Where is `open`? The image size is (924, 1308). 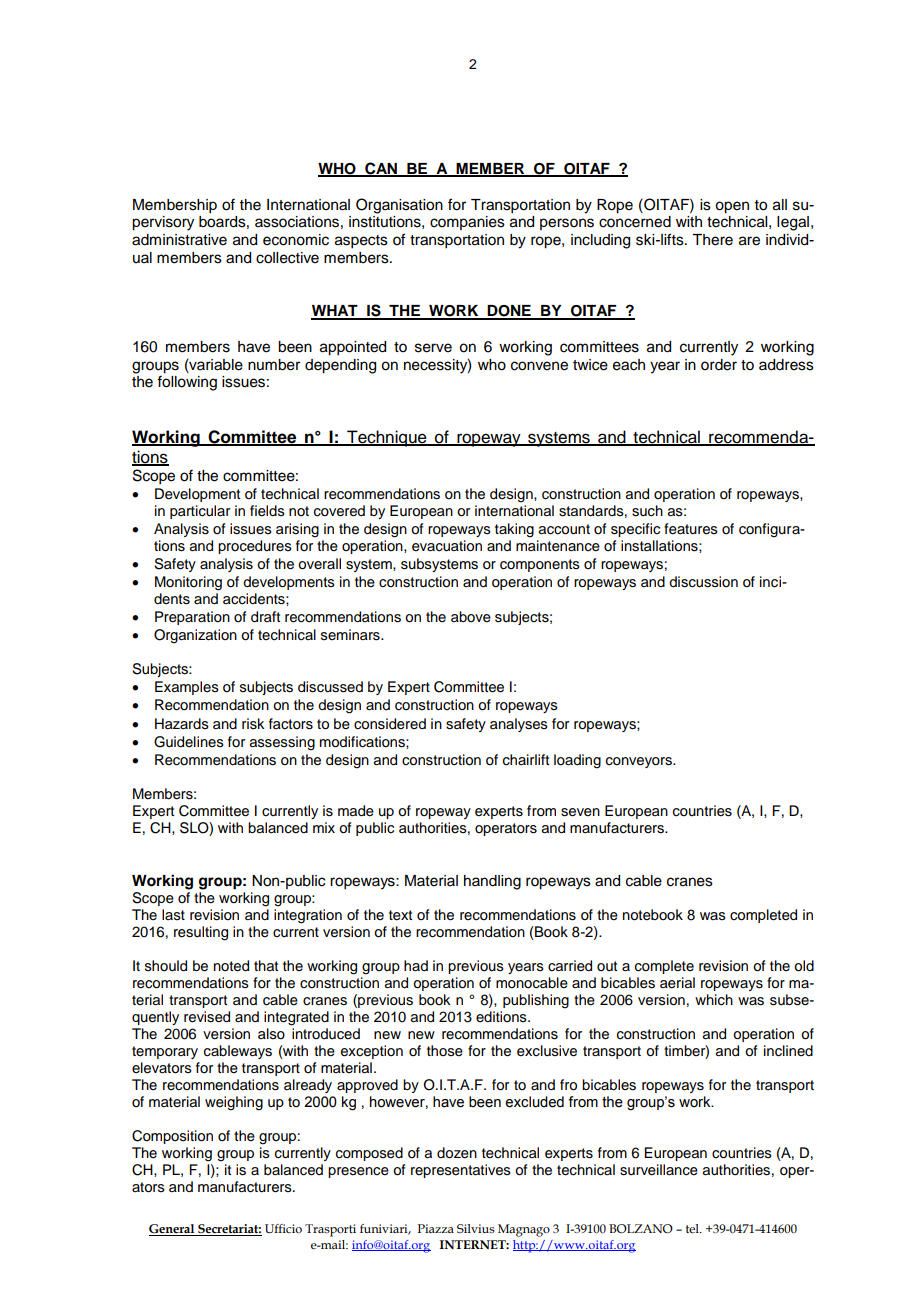
open is located at coordinates (732, 207).
